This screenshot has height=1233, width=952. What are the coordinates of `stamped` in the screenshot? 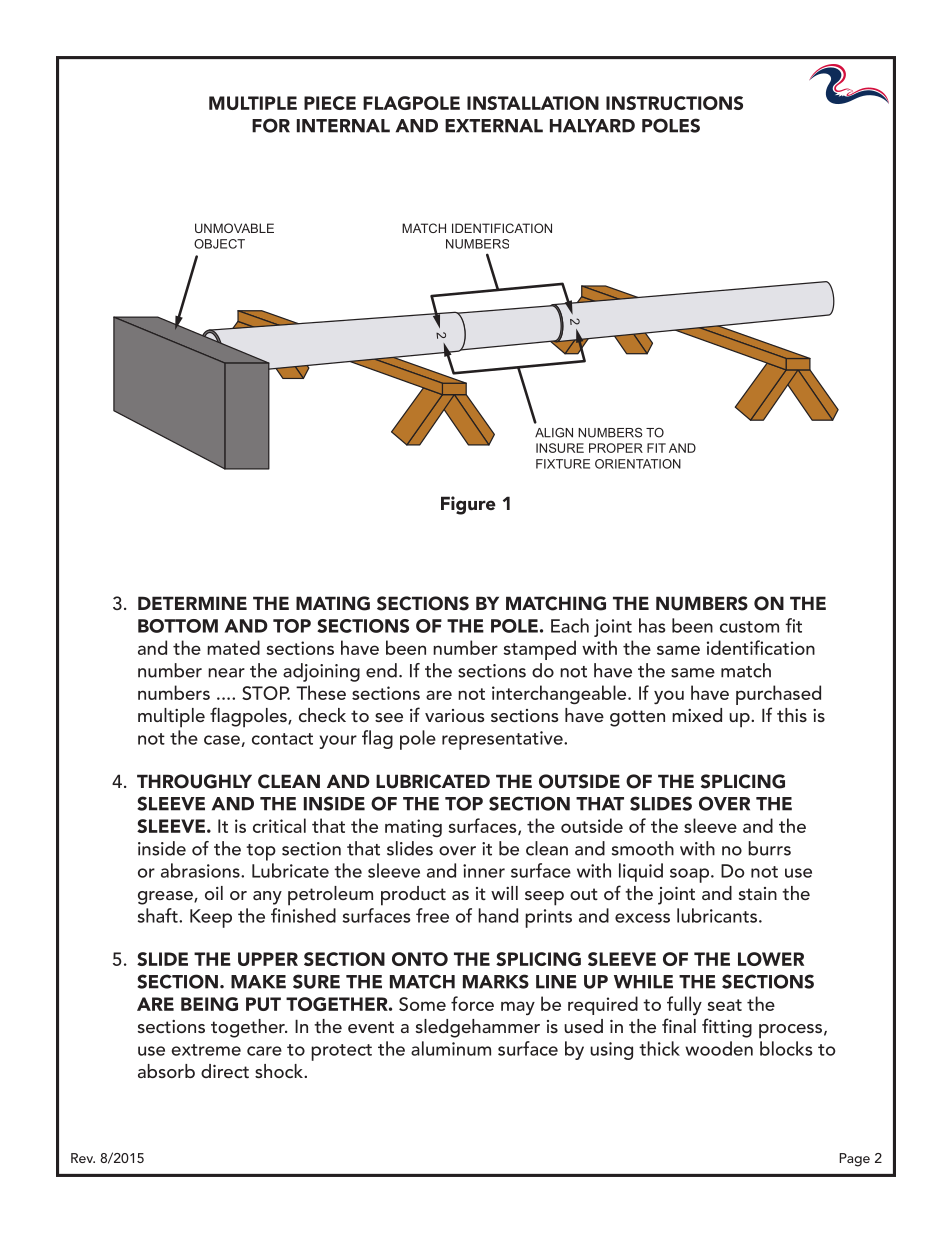 It's located at (539, 650).
